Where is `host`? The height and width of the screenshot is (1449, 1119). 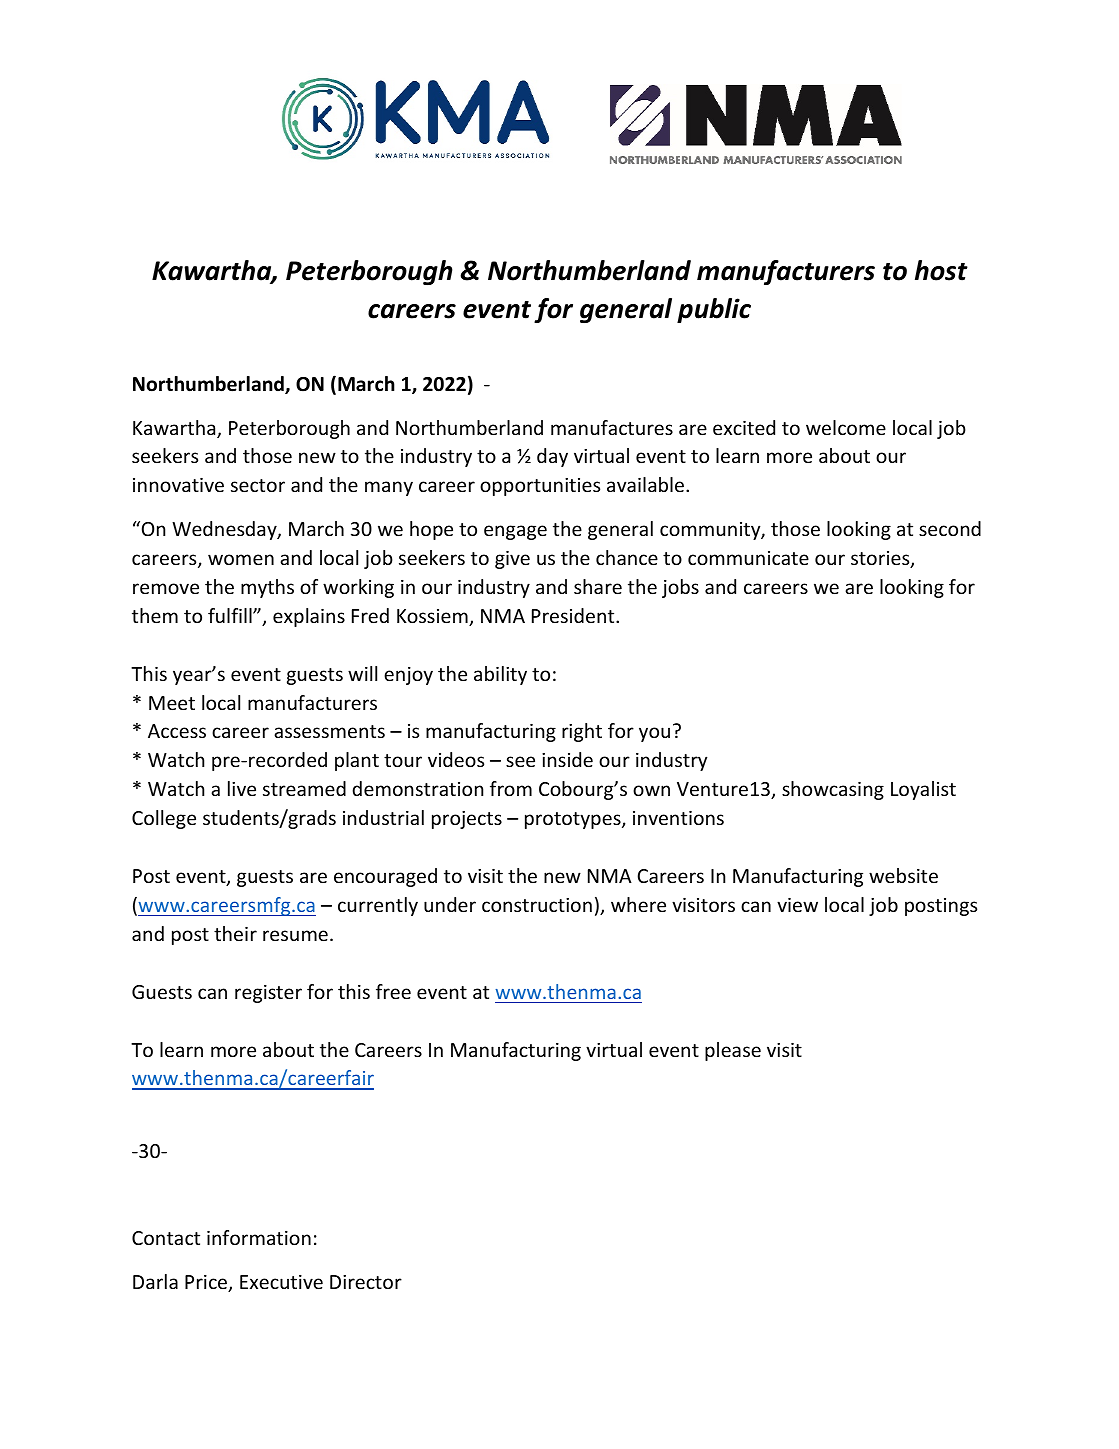 host is located at coordinates (941, 270).
